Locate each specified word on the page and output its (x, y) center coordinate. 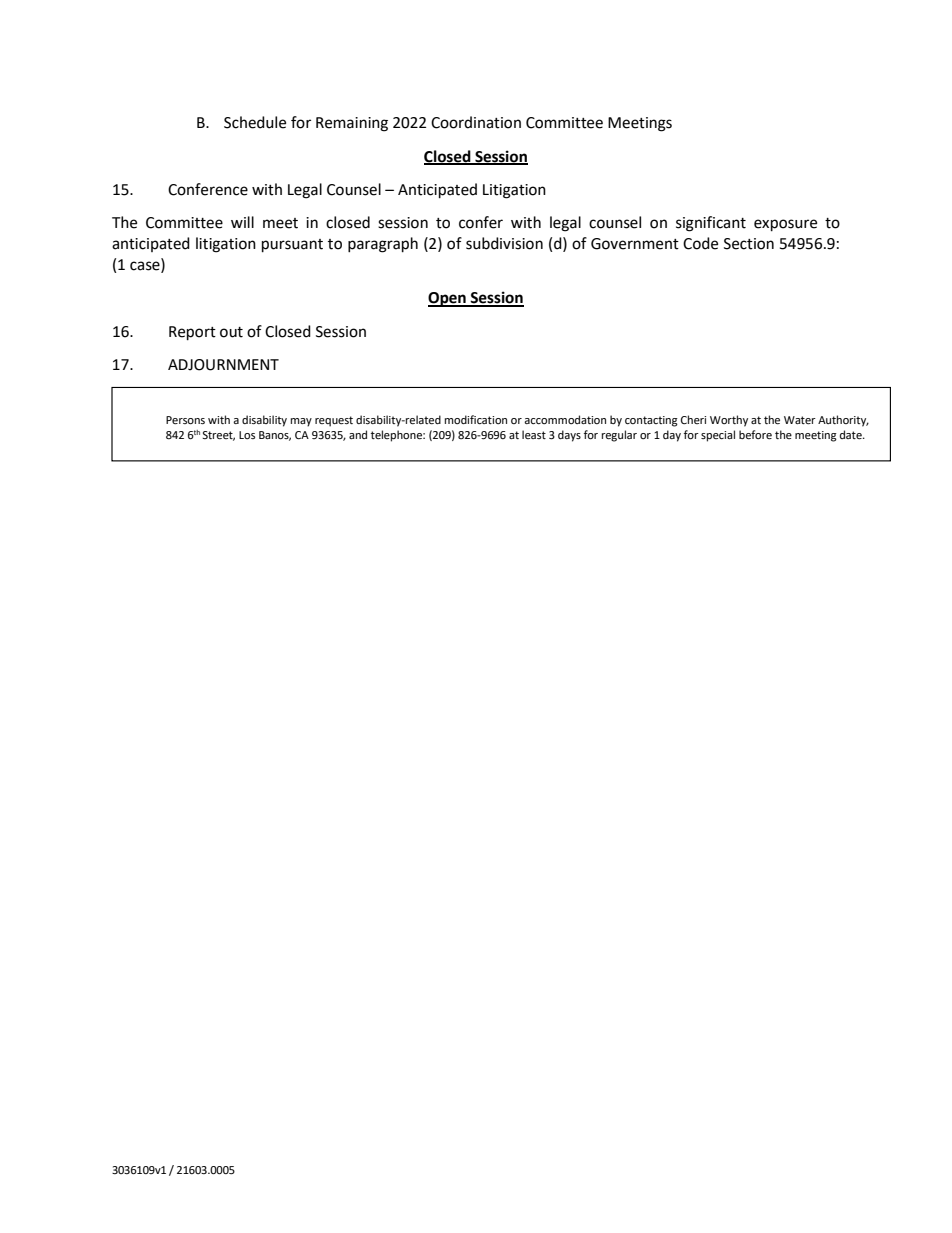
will (242, 222)
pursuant (292, 246)
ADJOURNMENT (223, 365)
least (534, 434)
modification (476, 419)
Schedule (255, 122)
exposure (785, 225)
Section (749, 244)
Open (448, 299)
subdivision (504, 243)
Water (800, 420)
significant (711, 224)
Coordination (476, 122)
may (301, 422)
